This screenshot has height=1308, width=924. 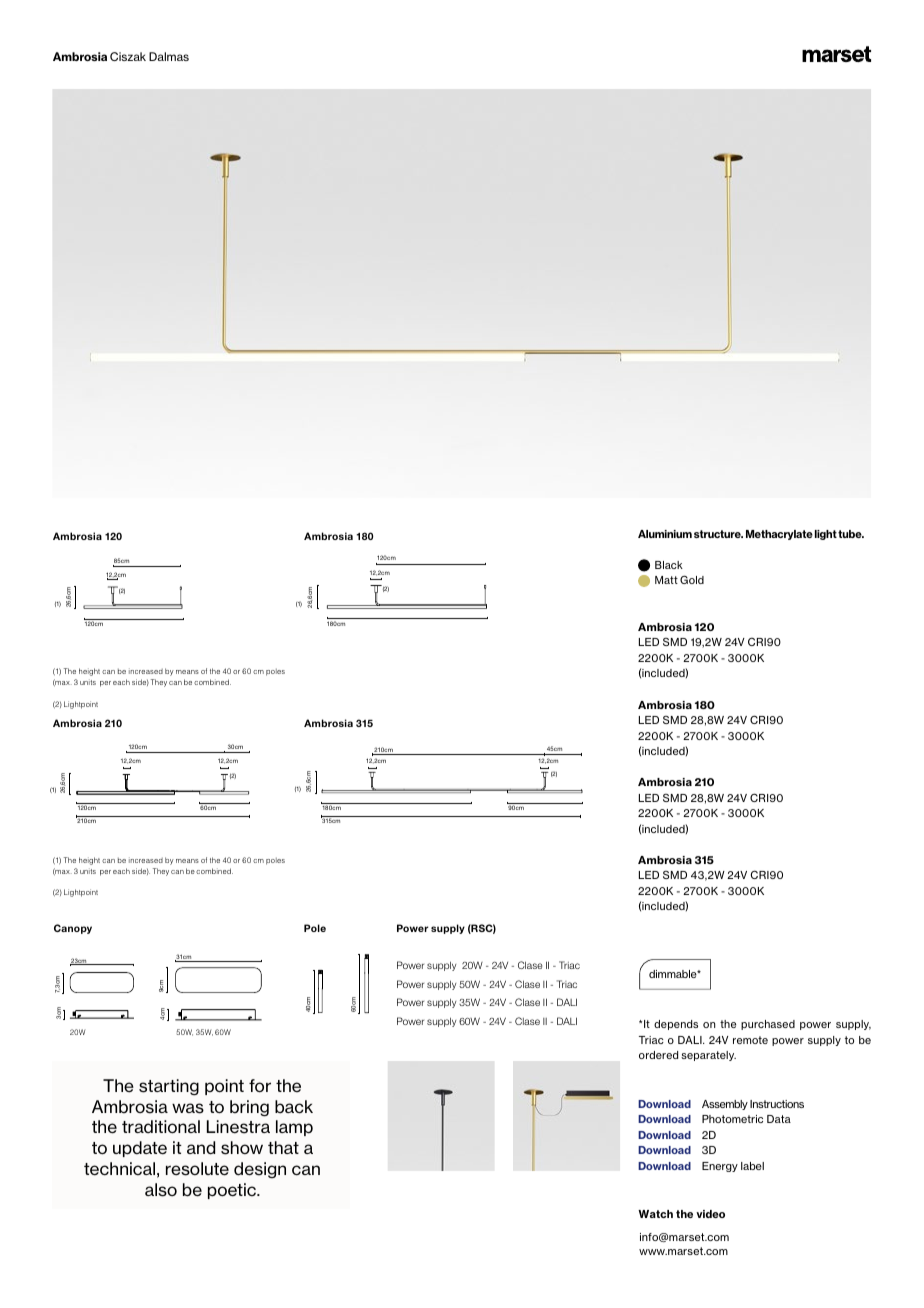 I want to click on Canopy, so click(x=73, y=929).
